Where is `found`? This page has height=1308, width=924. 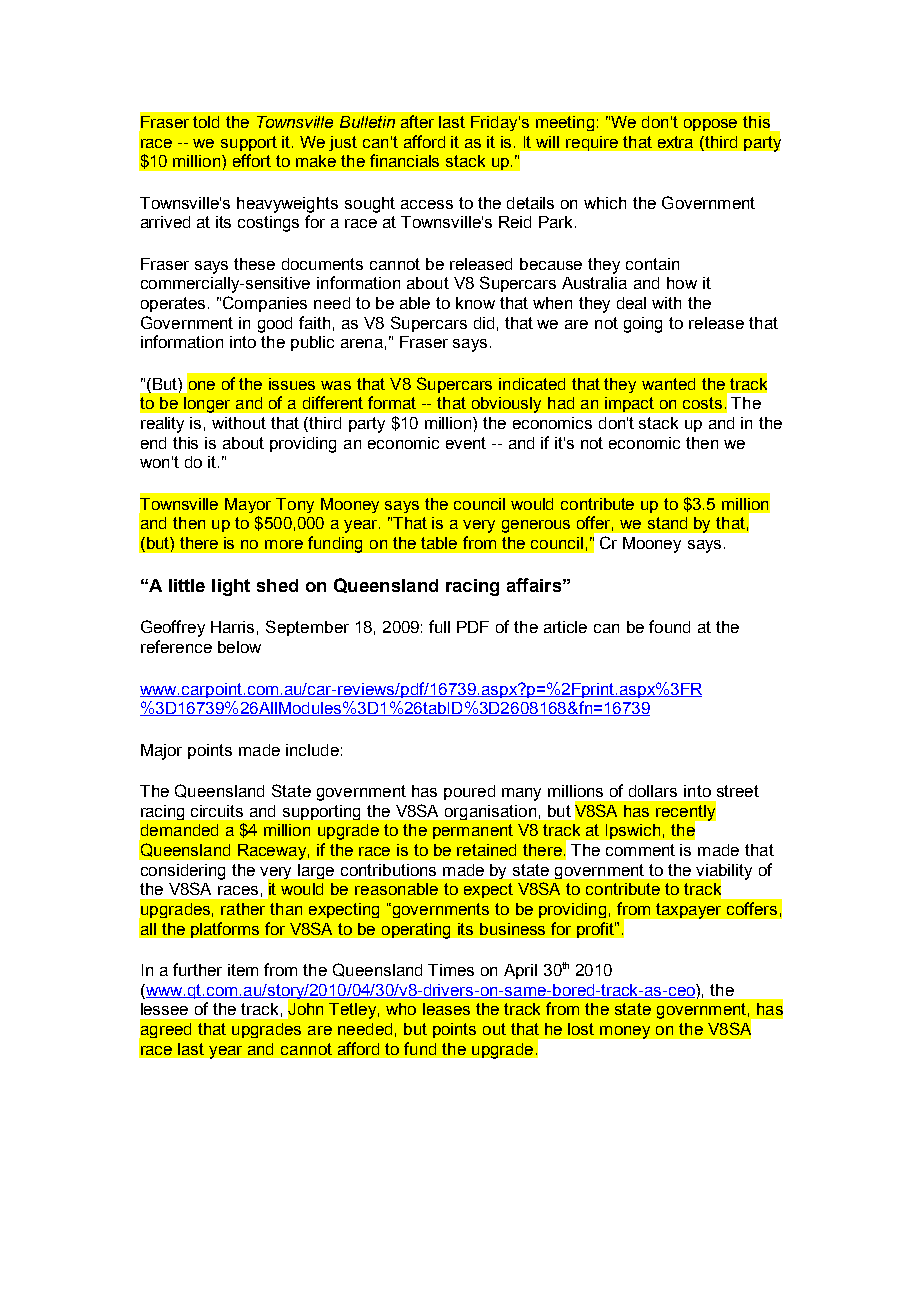
found is located at coordinates (669, 626).
